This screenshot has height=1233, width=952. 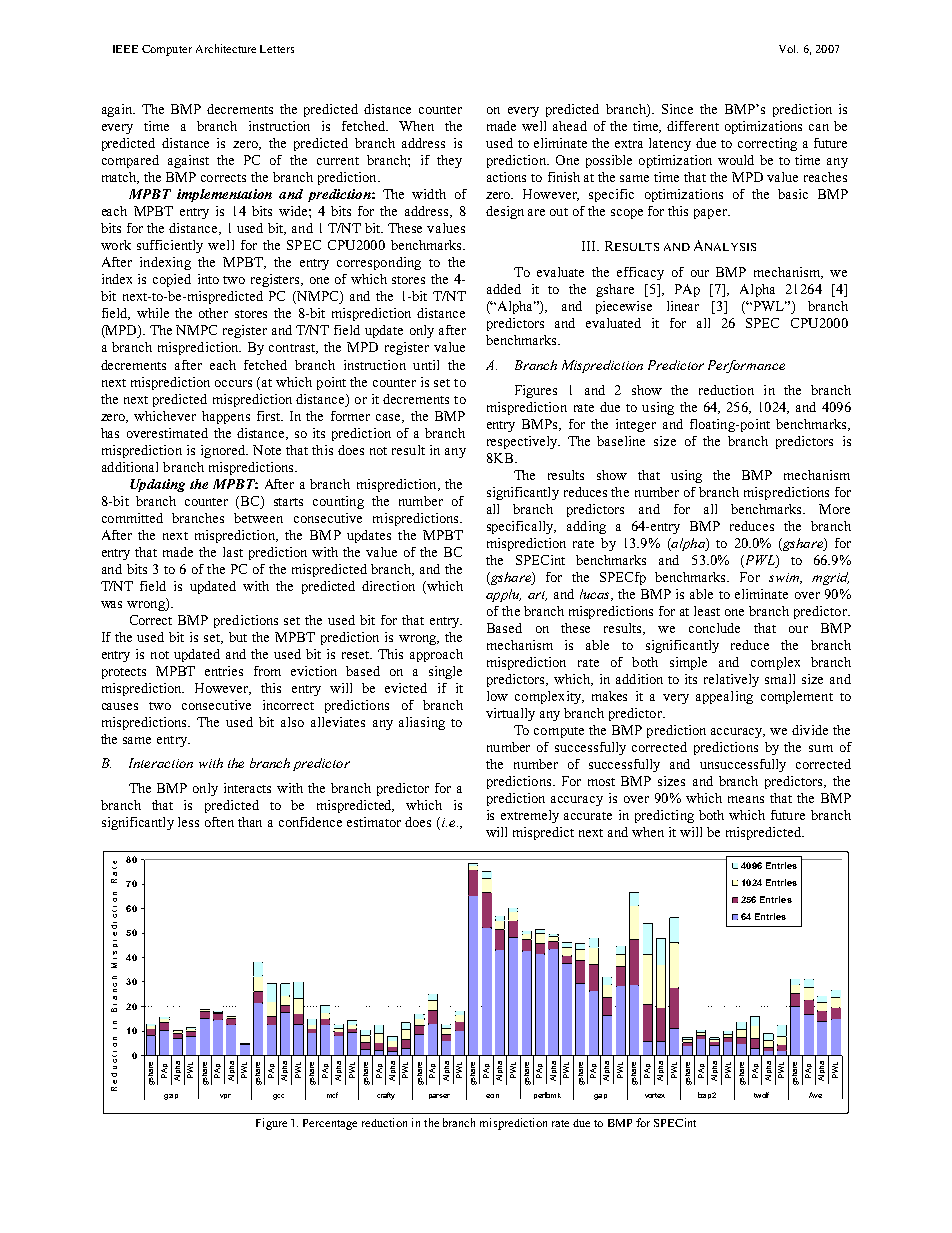 I want to click on Interaction, so click(x=161, y=763).
